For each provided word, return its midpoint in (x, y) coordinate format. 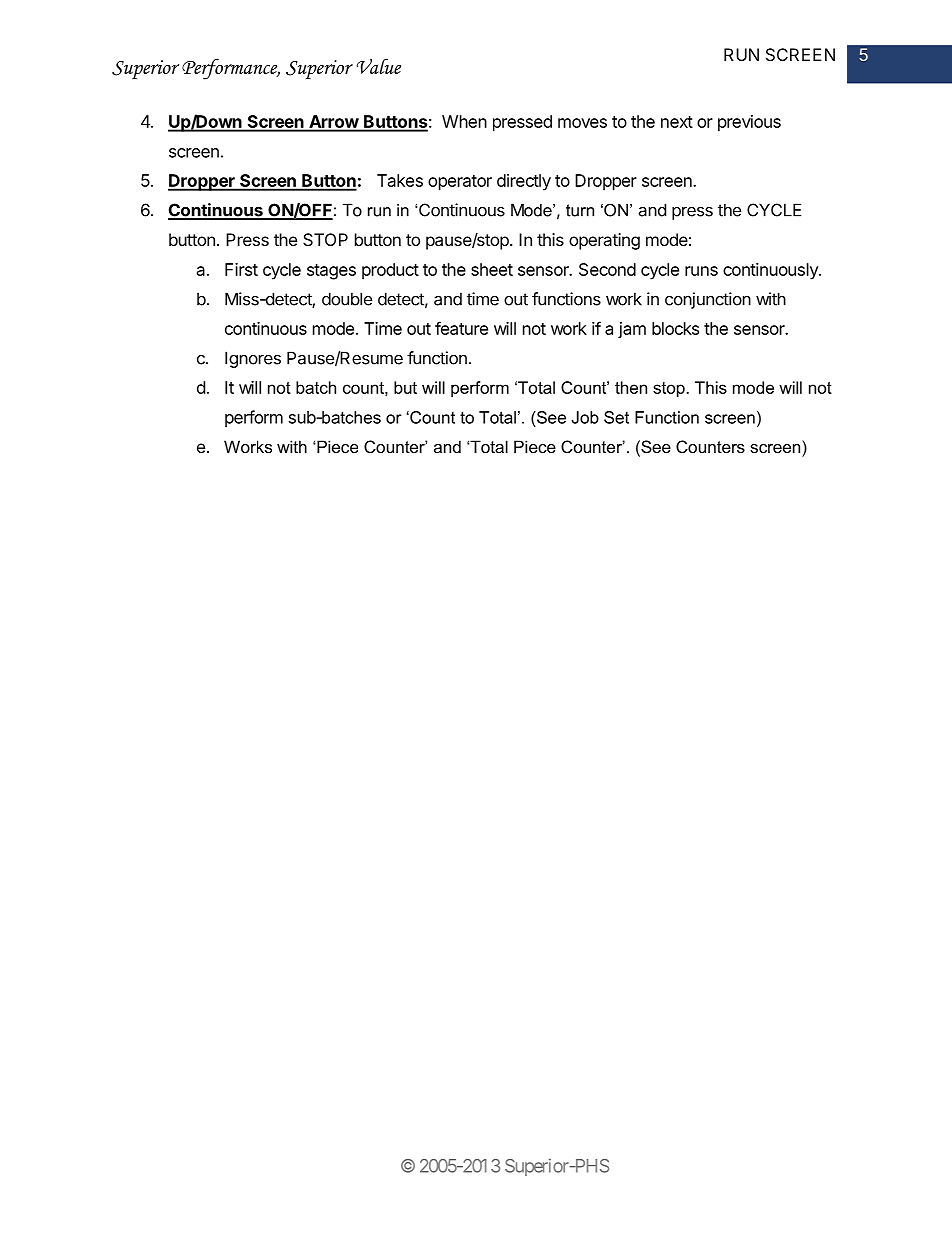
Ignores (253, 359)
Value (378, 66)
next (677, 122)
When (464, 121)
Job (585, 417)
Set (616, 417)
